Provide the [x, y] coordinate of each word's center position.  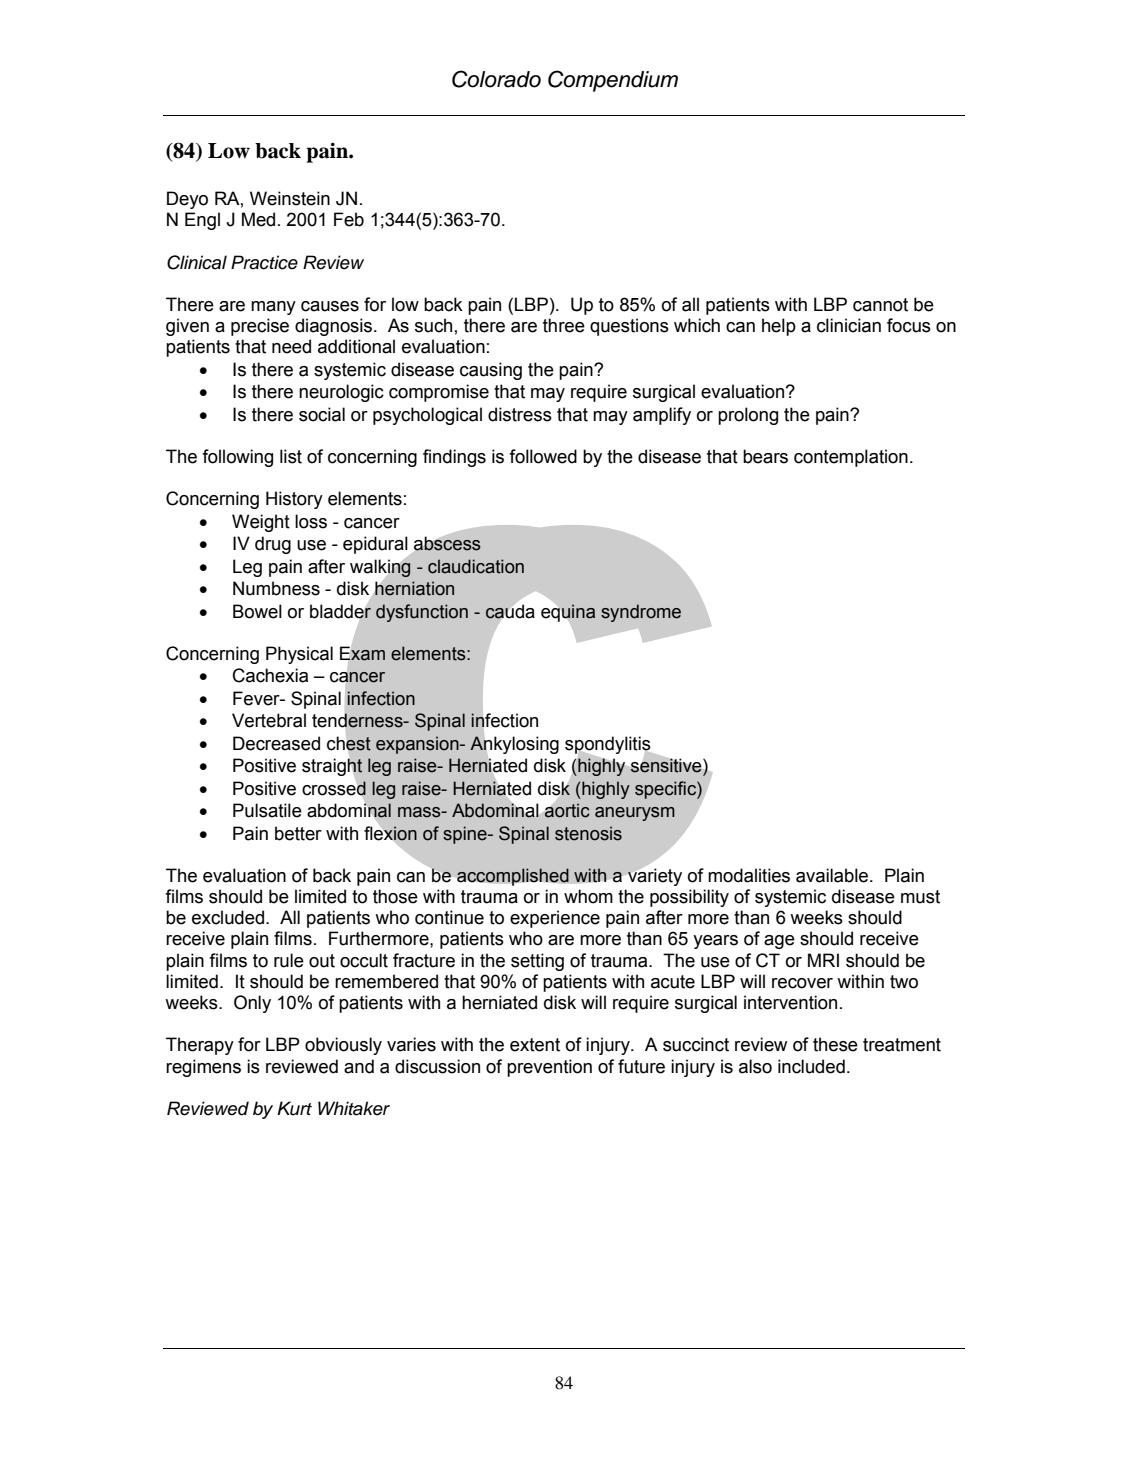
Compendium [613, 81]
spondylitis [609, 746]
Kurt [294, 1108]
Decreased [276, 743]
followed [543, 456]
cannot [880, 305]
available [832, 875]
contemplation [851, 458]
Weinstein [290, 198]
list [291, 456]
